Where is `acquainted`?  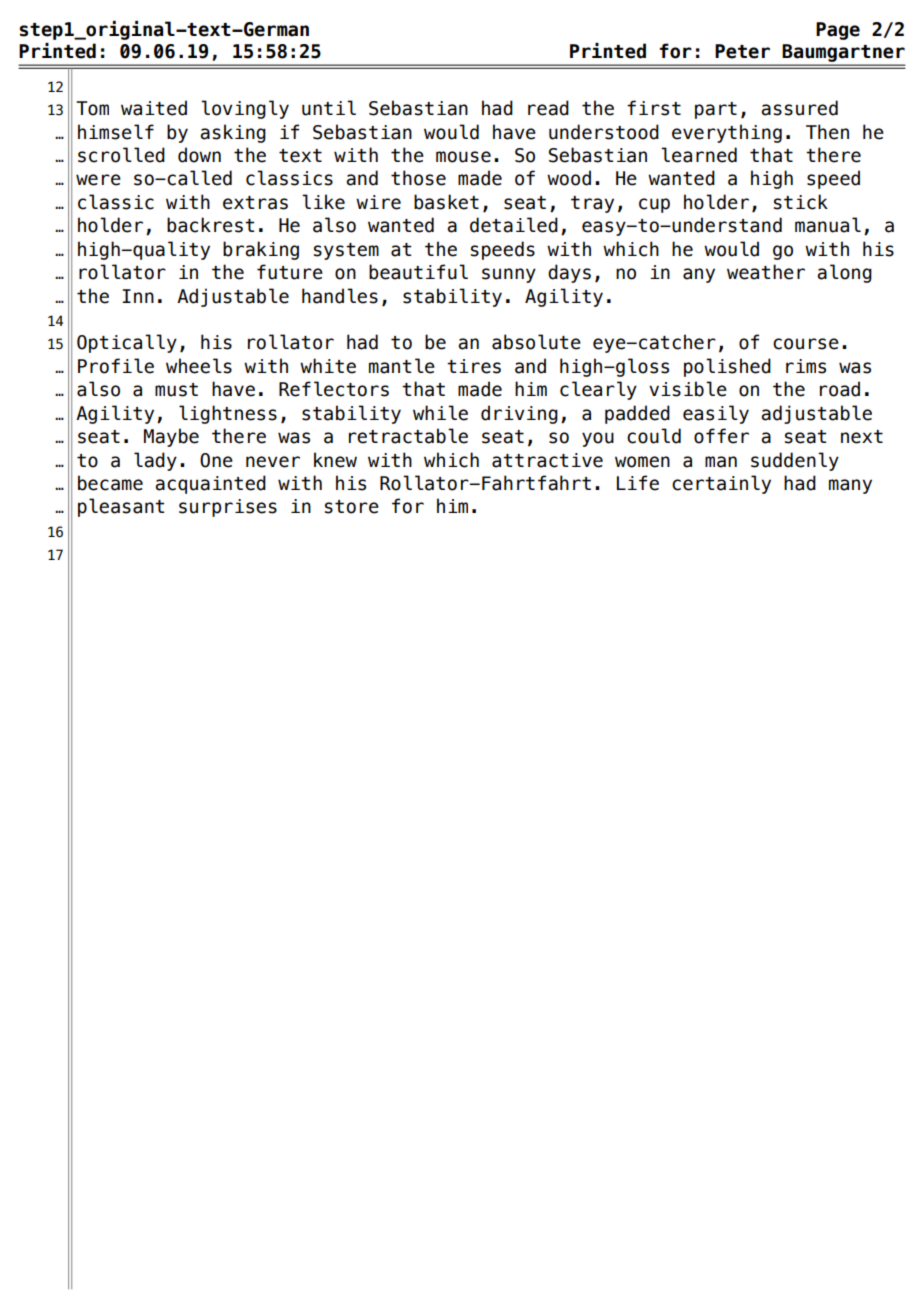
acquainted is located at coordinates (210, 484).
